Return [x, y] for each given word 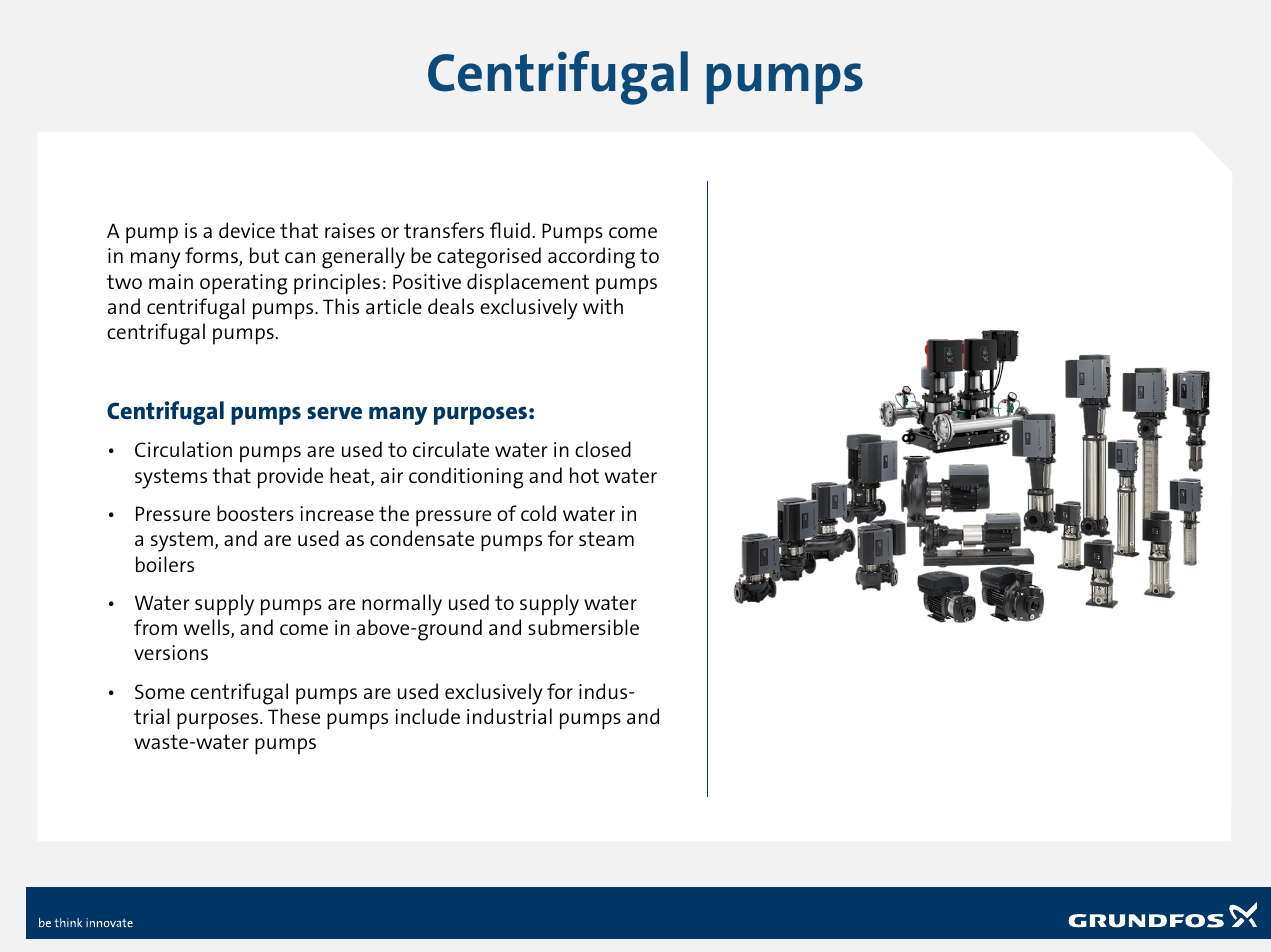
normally [402, 605]
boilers [165, 564]
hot [584, 475]
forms [212, 256]
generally [363, 258]
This [341, 306]
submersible [583, 627]
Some [160, 691]
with [603, 306]
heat [351, 476]
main [171, 281]
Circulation [183, 449]
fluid [510, 230]
